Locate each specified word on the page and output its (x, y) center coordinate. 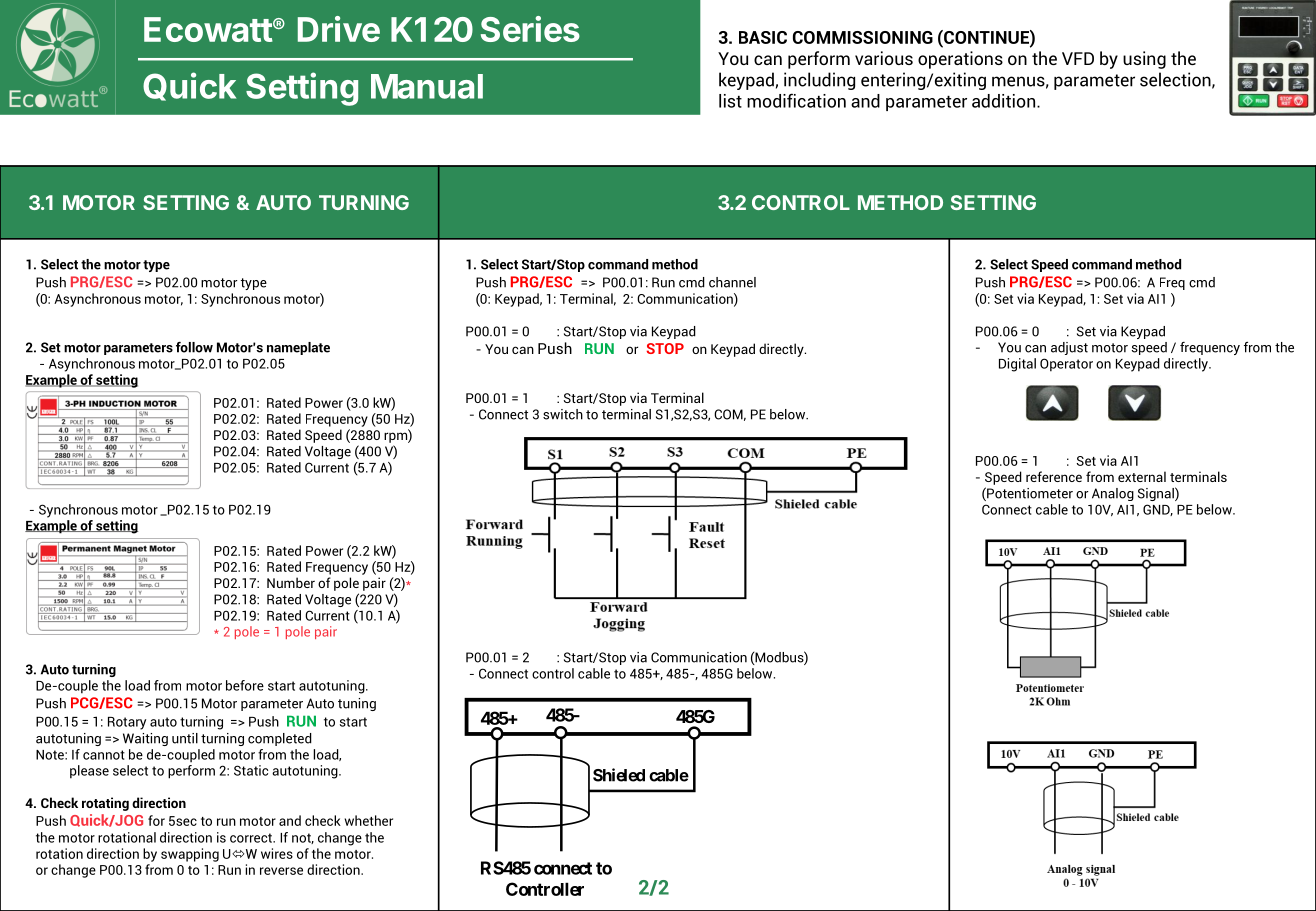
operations (960, 60)
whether (369, 820)
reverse (281, 871)
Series (530, 29)
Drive (339, 29)
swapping (190, 855)
